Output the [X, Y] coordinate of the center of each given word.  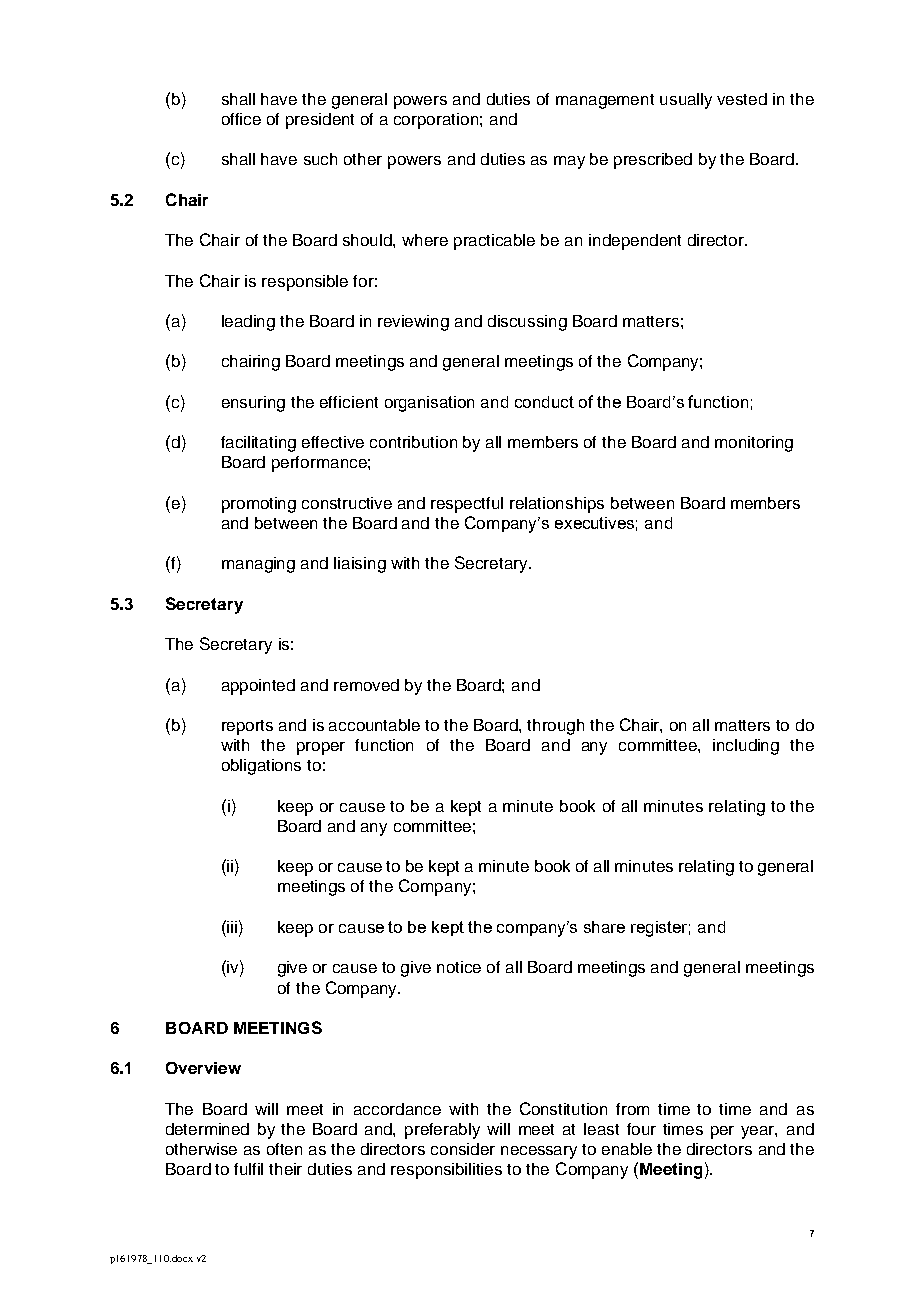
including [746, 747]
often [284, 1149]
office [241, 119]
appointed [258, 687]
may [569, 162]
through [555, 727]
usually [686, 101]
